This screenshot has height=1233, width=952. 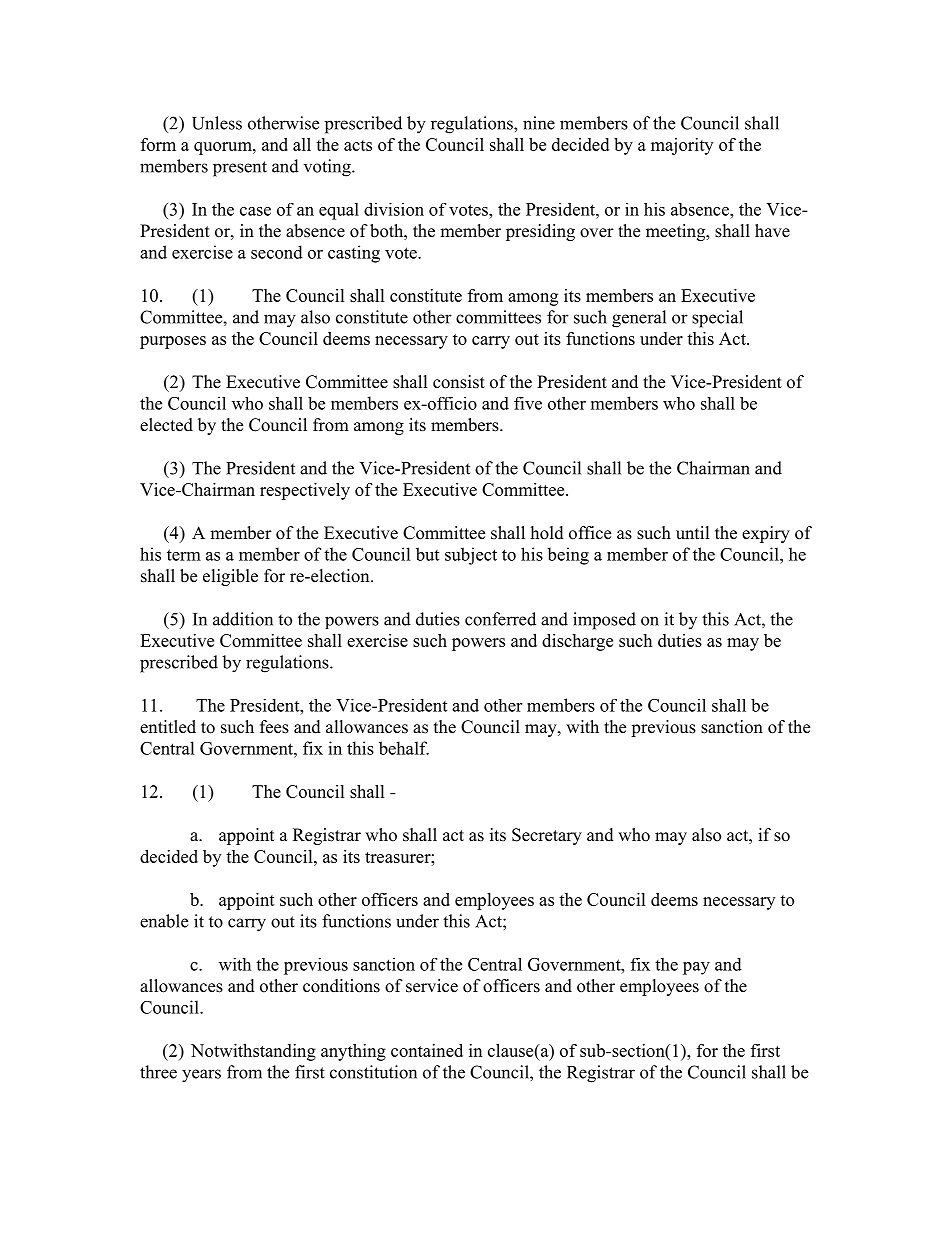 What do you see at coordinates (682, 146) in the screenshot?
I see `majority` at bounding box center [682, 146].
